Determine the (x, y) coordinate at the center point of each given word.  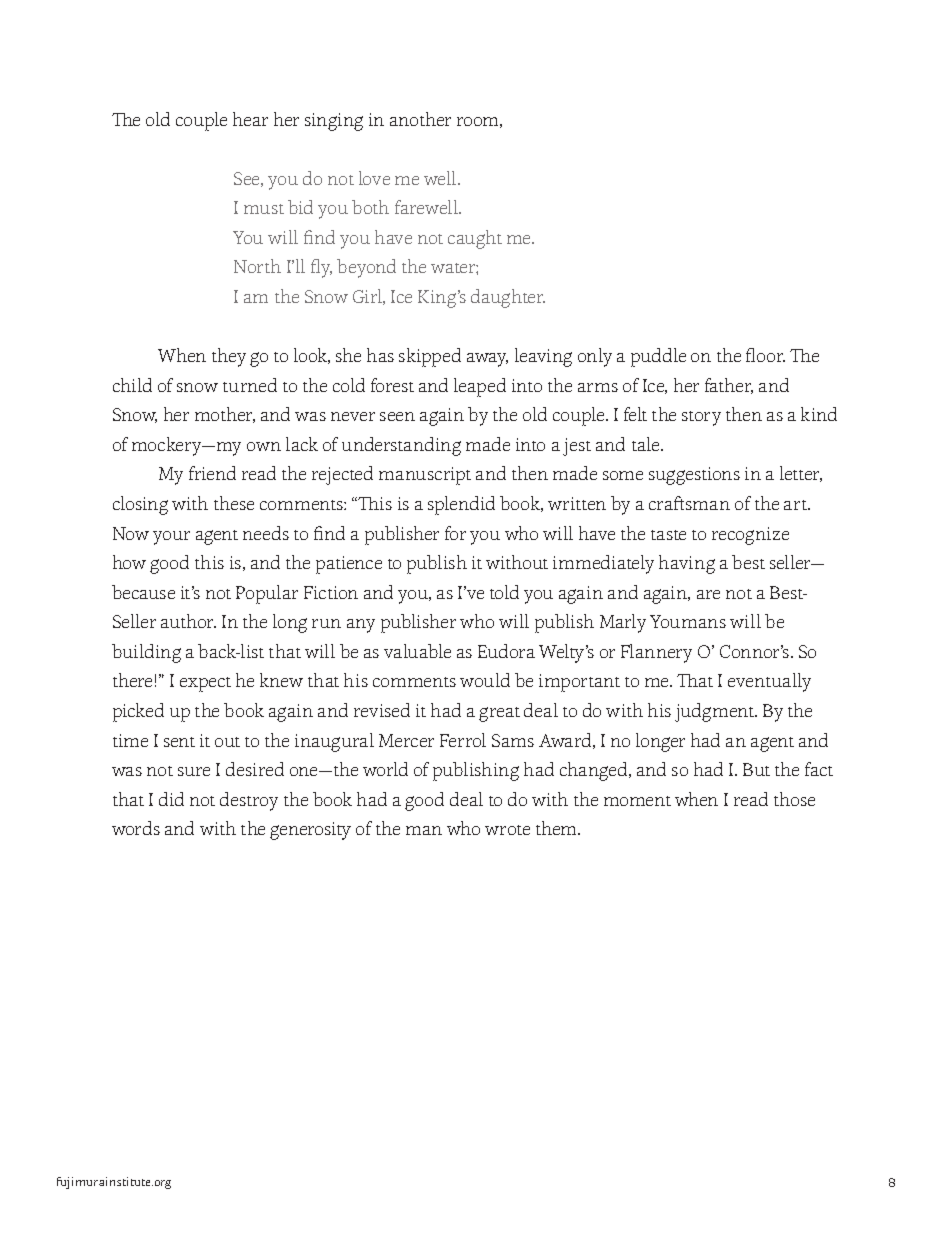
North (257, 266)
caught (475, 239)
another (420, 119)
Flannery (656, 653)
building (146, 653)
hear (250, 119)
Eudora (506, 651)
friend (212, 473)
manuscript (425, 476)
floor (765, 355)
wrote (507, 830)
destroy (249, 801)
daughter (508, 298)
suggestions (694, 476)
